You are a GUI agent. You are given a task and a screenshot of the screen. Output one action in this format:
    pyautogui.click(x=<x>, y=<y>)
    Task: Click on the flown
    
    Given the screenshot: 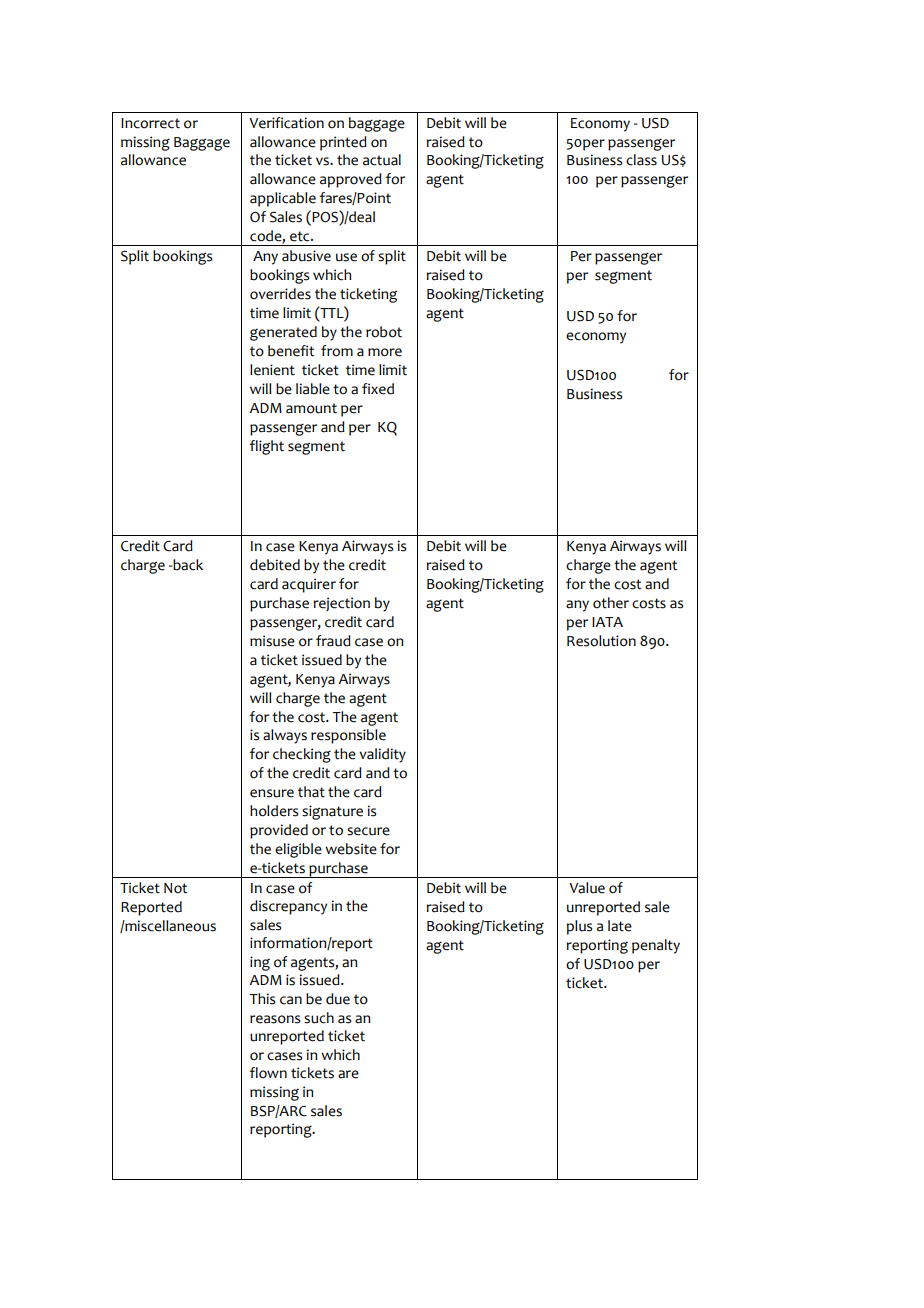 What is the action you would take?
    pyautogui.click(x=268, y=1073)
